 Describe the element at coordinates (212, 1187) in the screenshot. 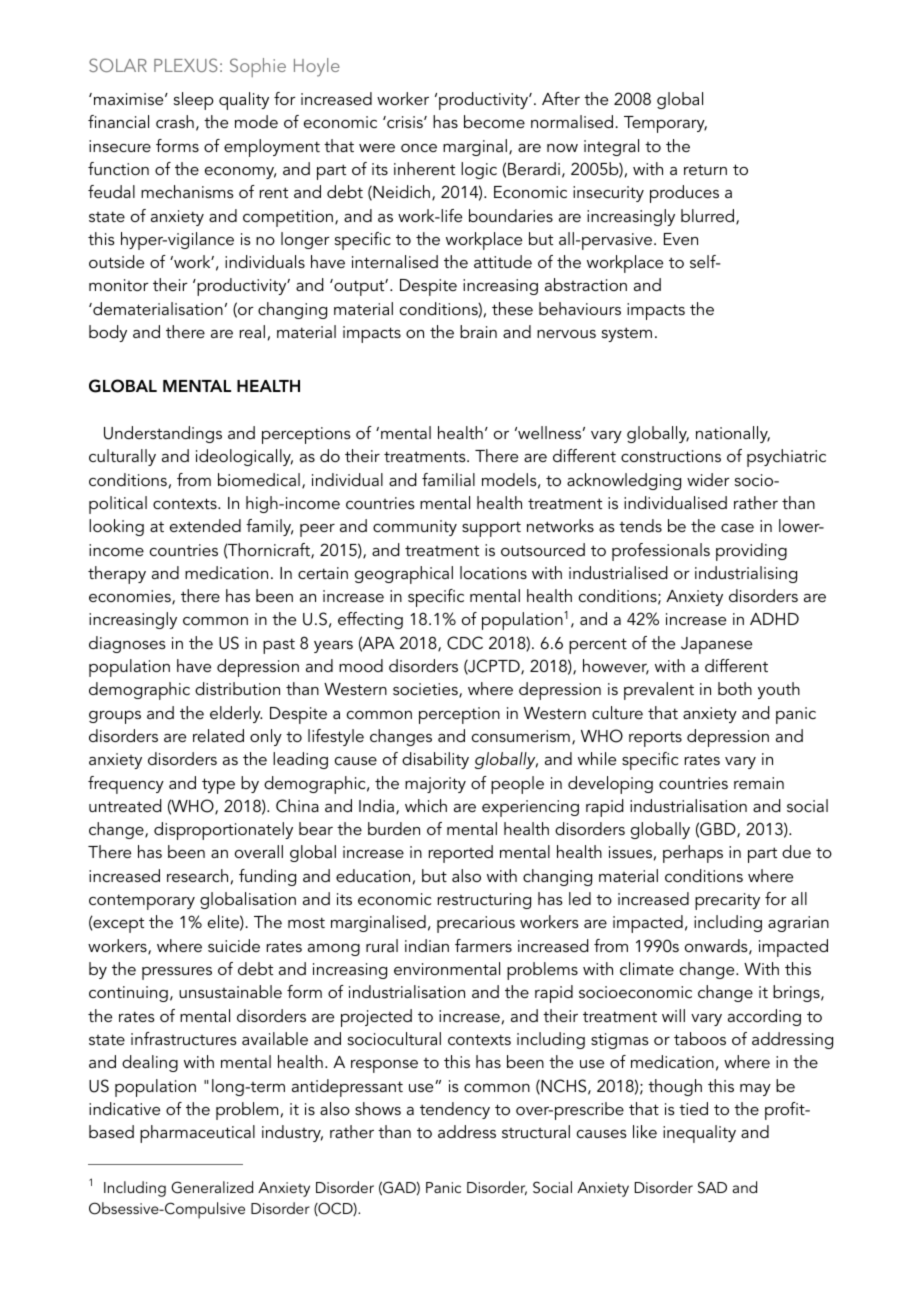

I see `Generalized` at that location.
